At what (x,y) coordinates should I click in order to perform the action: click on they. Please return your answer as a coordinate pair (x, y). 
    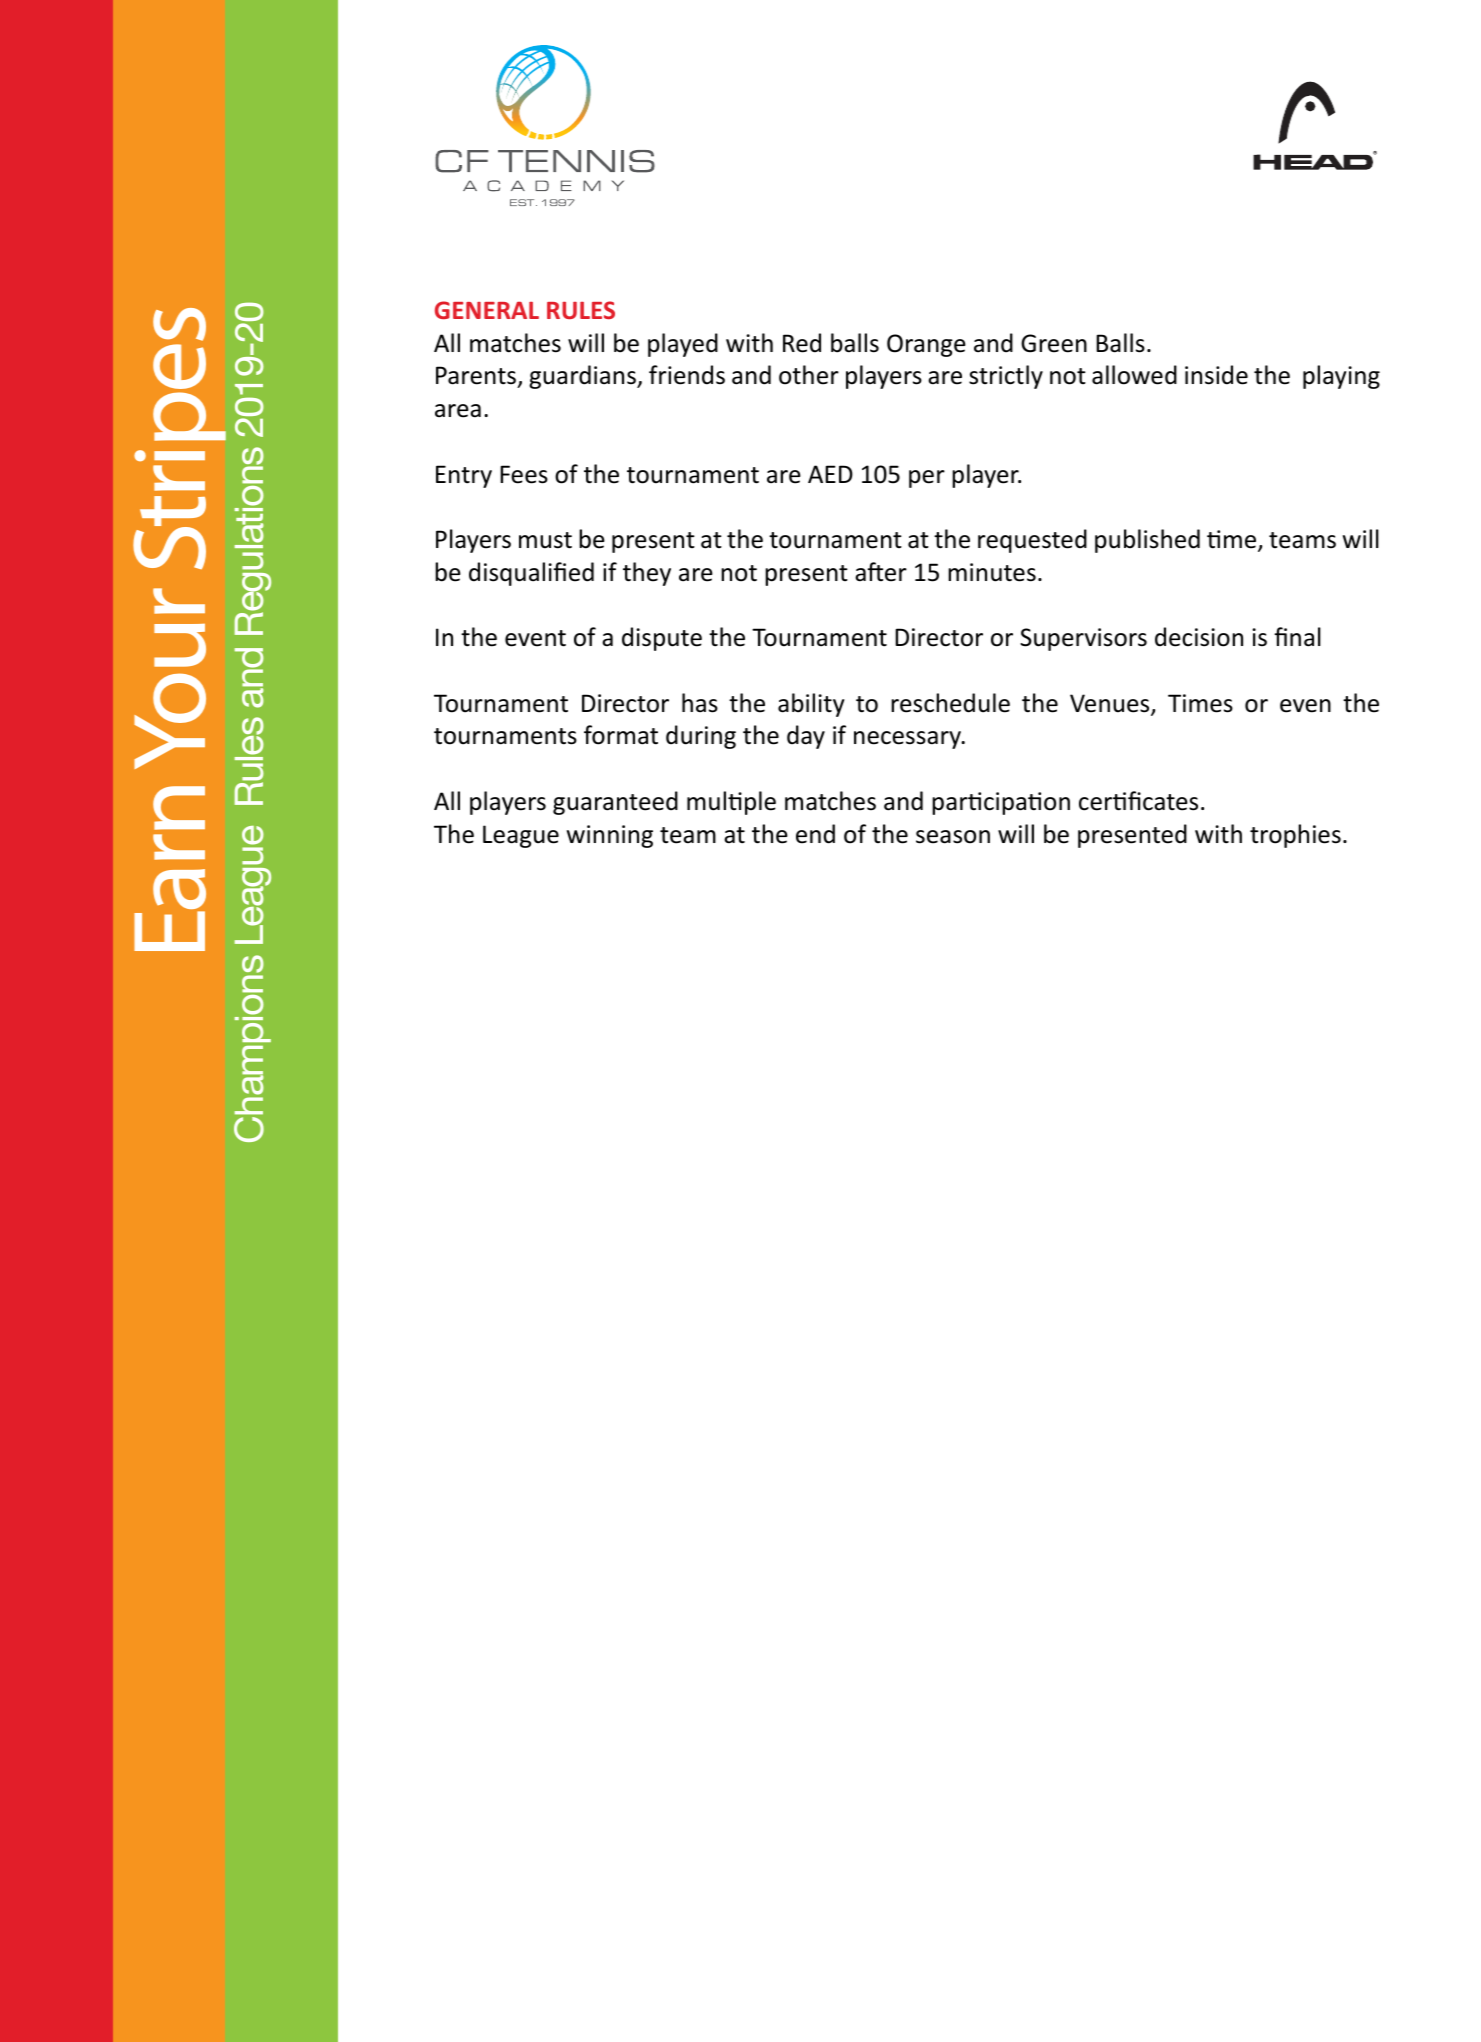
    Looking at the image, I should click on (647, 574).
